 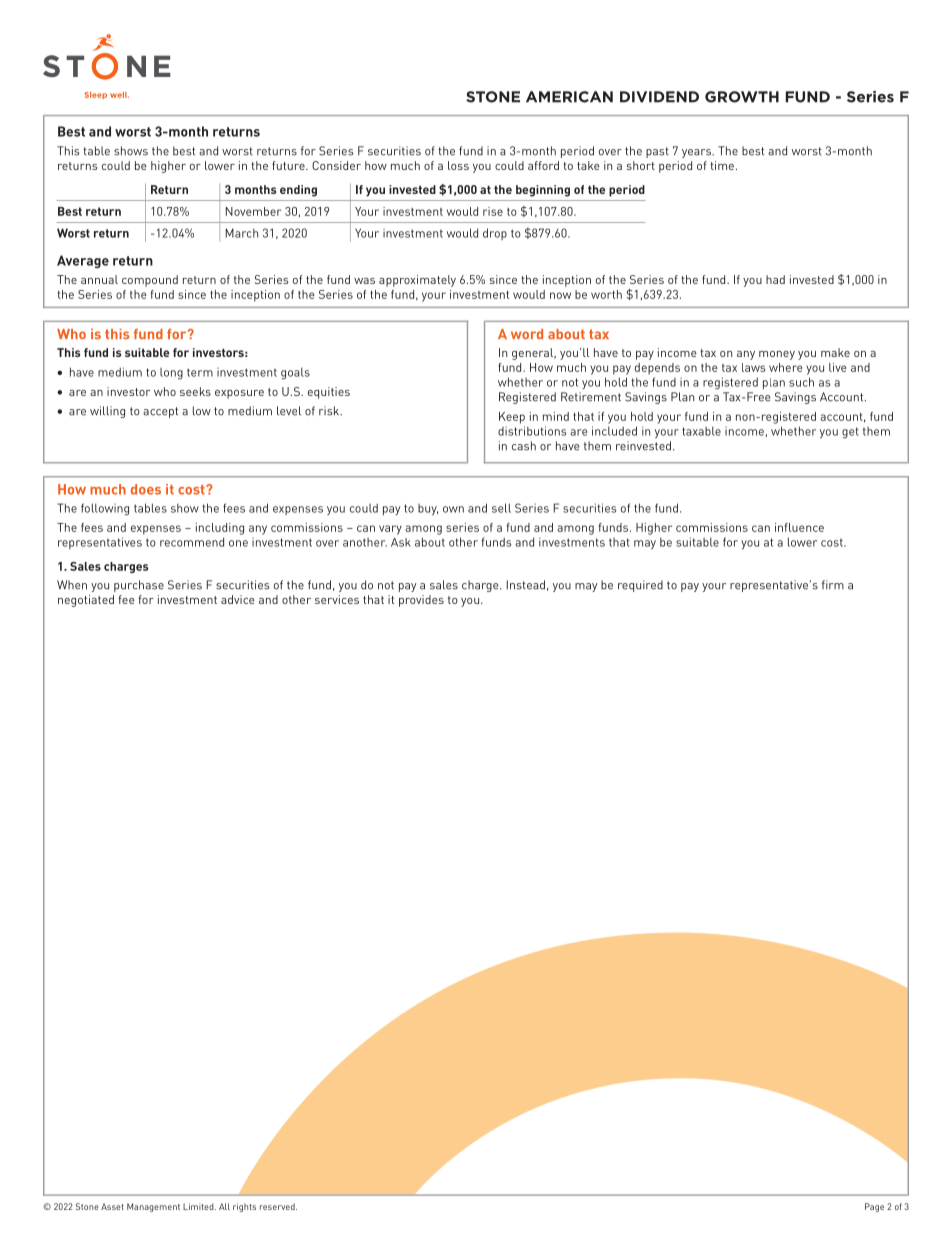 What do you see at coordinates (238, 599) in the screenshot?
I see `advice` at bounding box center [238, 599].
